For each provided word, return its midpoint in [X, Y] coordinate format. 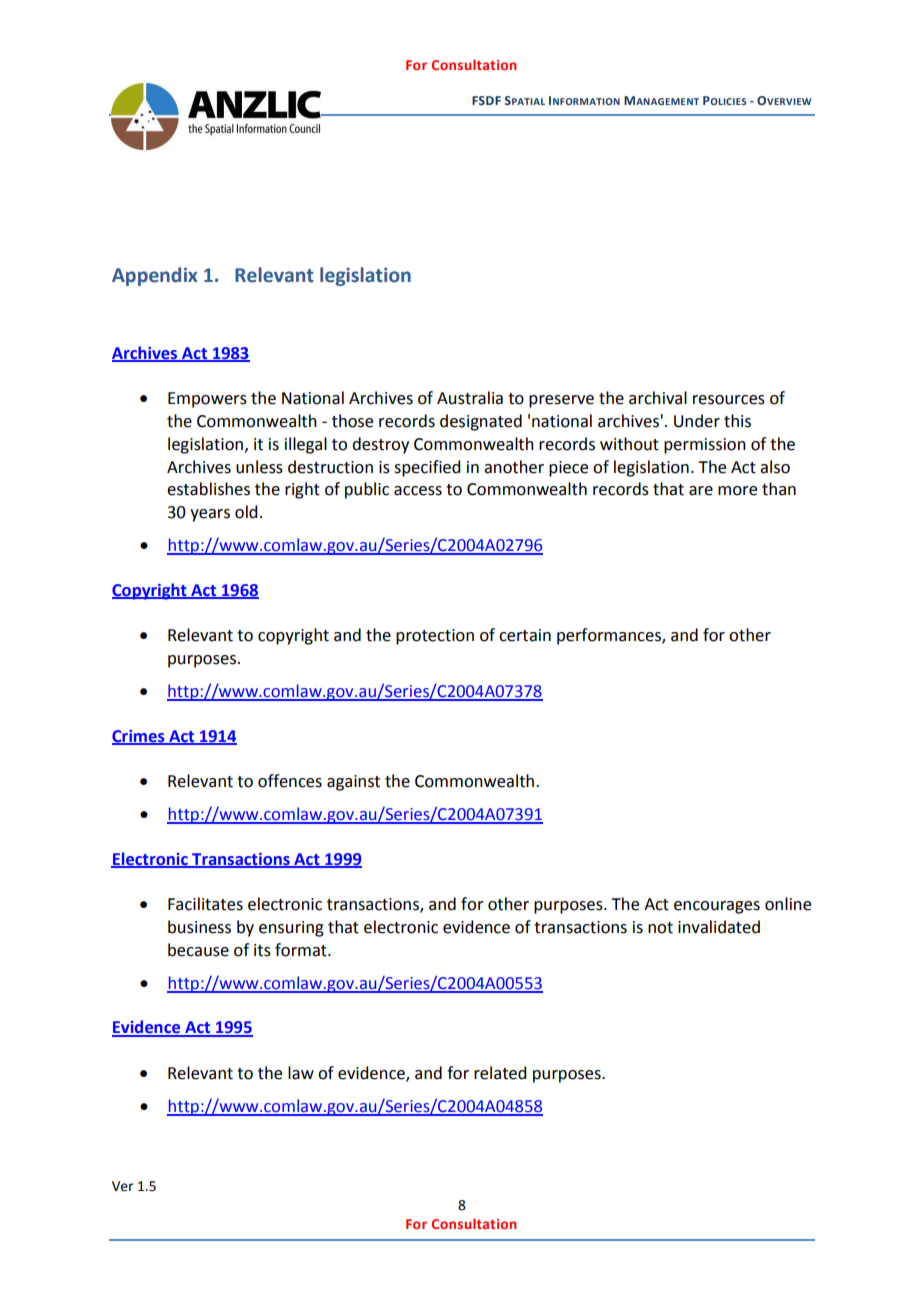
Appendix [155, 276]
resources [729, 400]
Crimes [139, 737]
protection [435, 637]
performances [610, 636]
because [198, 950]
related [500, 1073]
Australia [470, 398]
